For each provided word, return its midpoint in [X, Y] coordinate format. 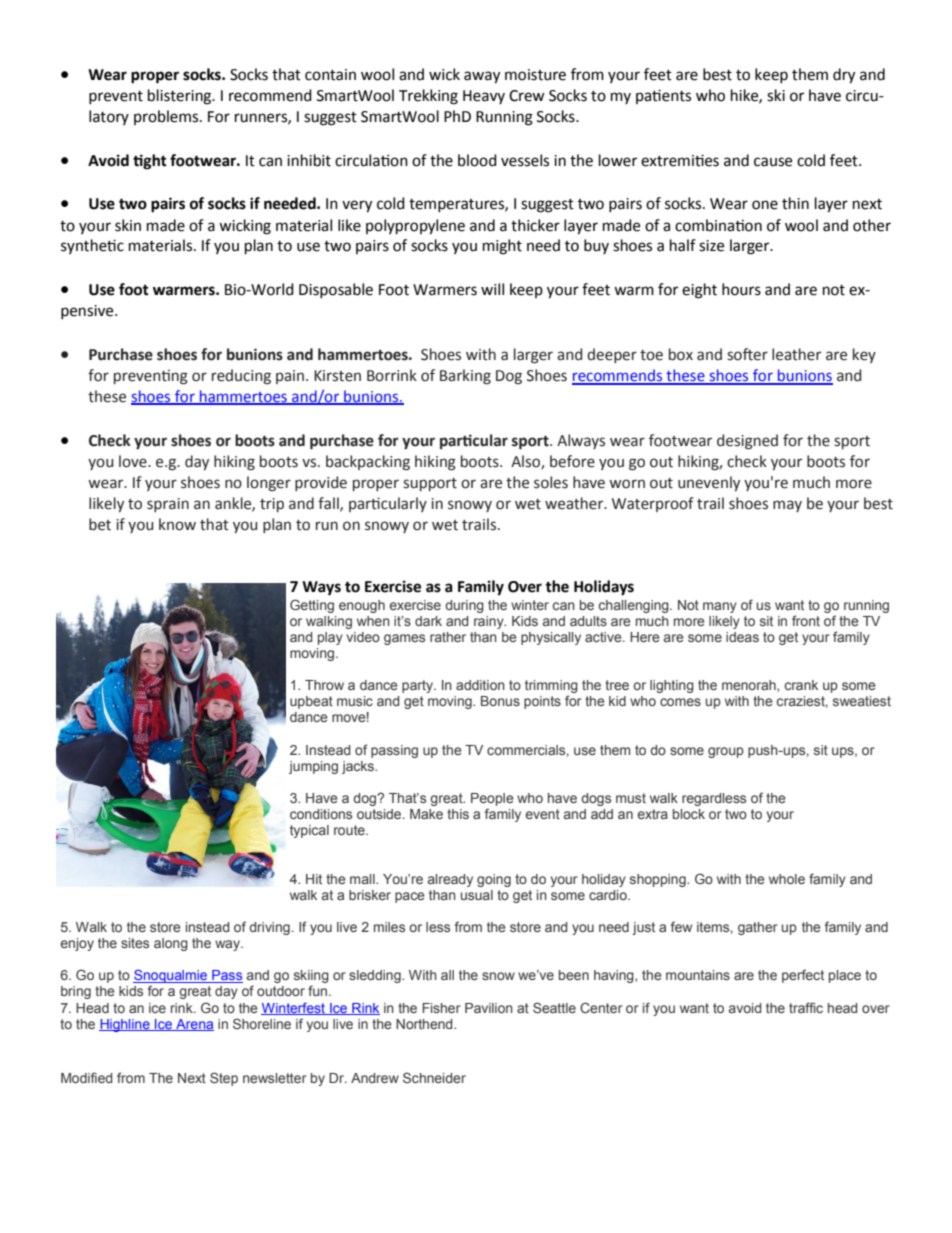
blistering [181, 97]
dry [844, 76]
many [720, 607]
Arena [194, 1025]
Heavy [484, 97]
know [177, 524]
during [464, 606]
